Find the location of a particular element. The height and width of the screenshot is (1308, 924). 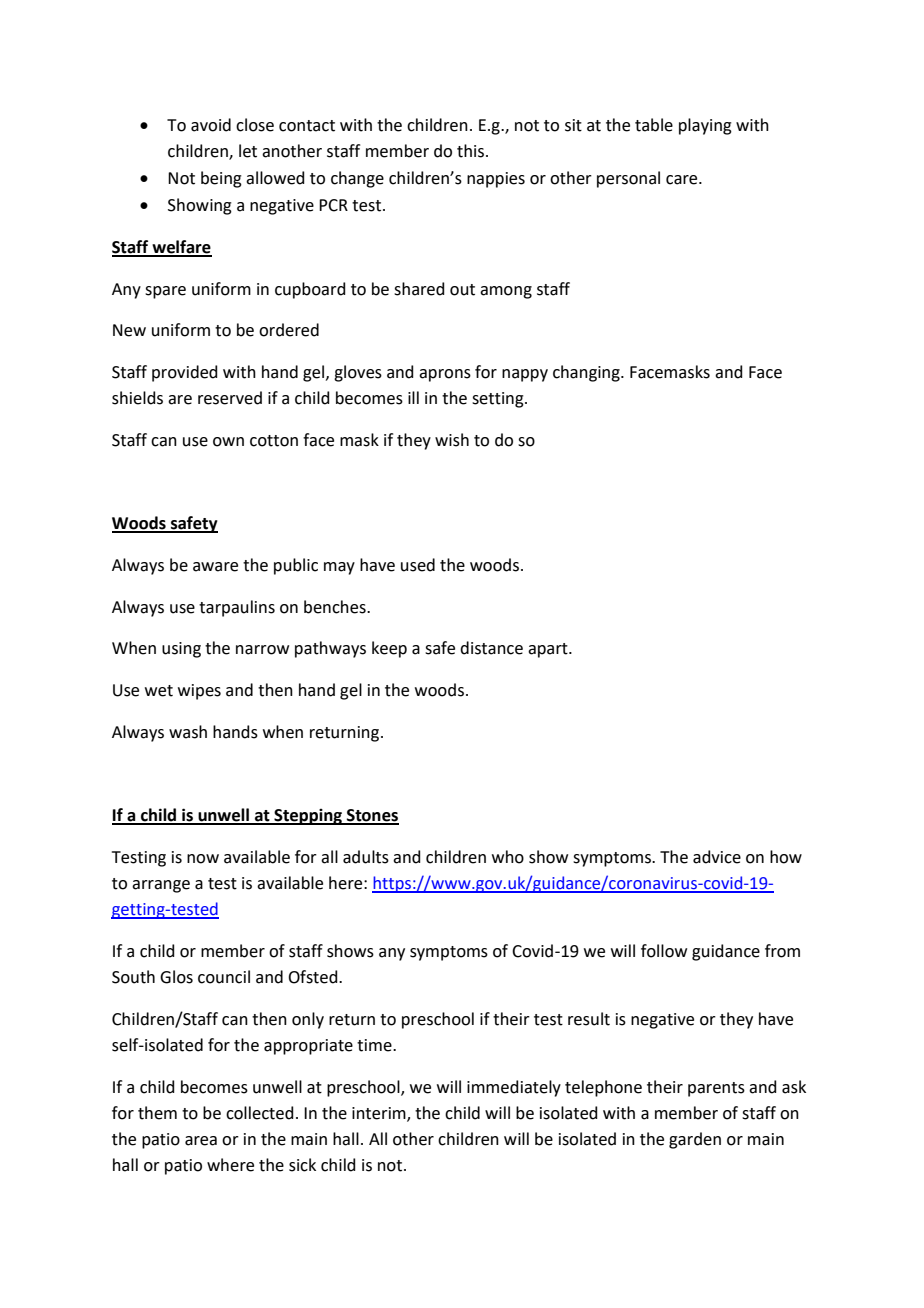

this is located at coordinates (472, 151).
